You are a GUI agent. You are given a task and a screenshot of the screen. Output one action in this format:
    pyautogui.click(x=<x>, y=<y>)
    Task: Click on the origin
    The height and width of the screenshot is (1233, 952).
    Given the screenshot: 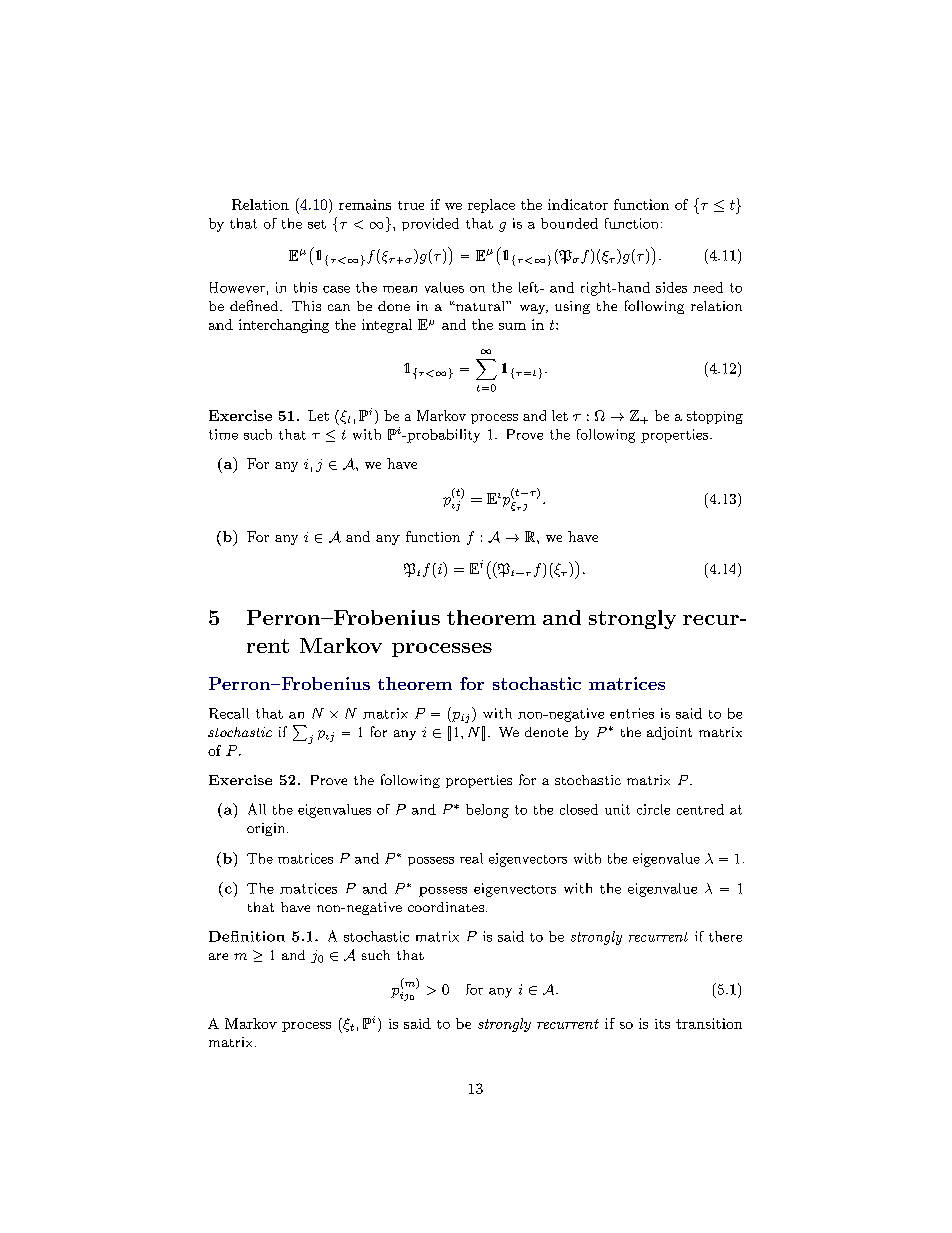 What is the action you would take?
    pyautogui.click(x=267, y=829)
